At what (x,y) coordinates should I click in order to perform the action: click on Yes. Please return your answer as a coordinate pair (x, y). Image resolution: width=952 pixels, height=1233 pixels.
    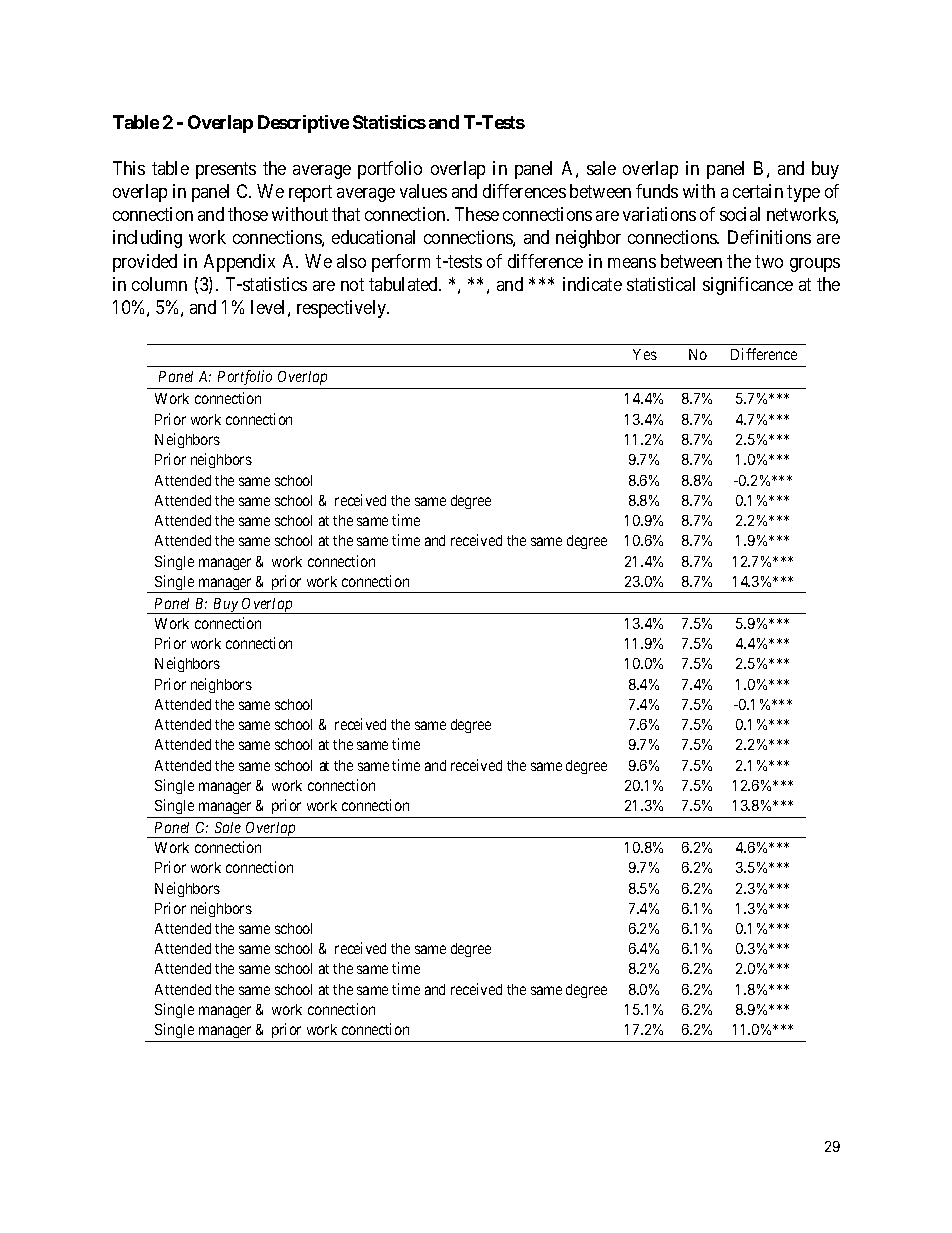
    Looking at the image, I should click on (645, 354).
